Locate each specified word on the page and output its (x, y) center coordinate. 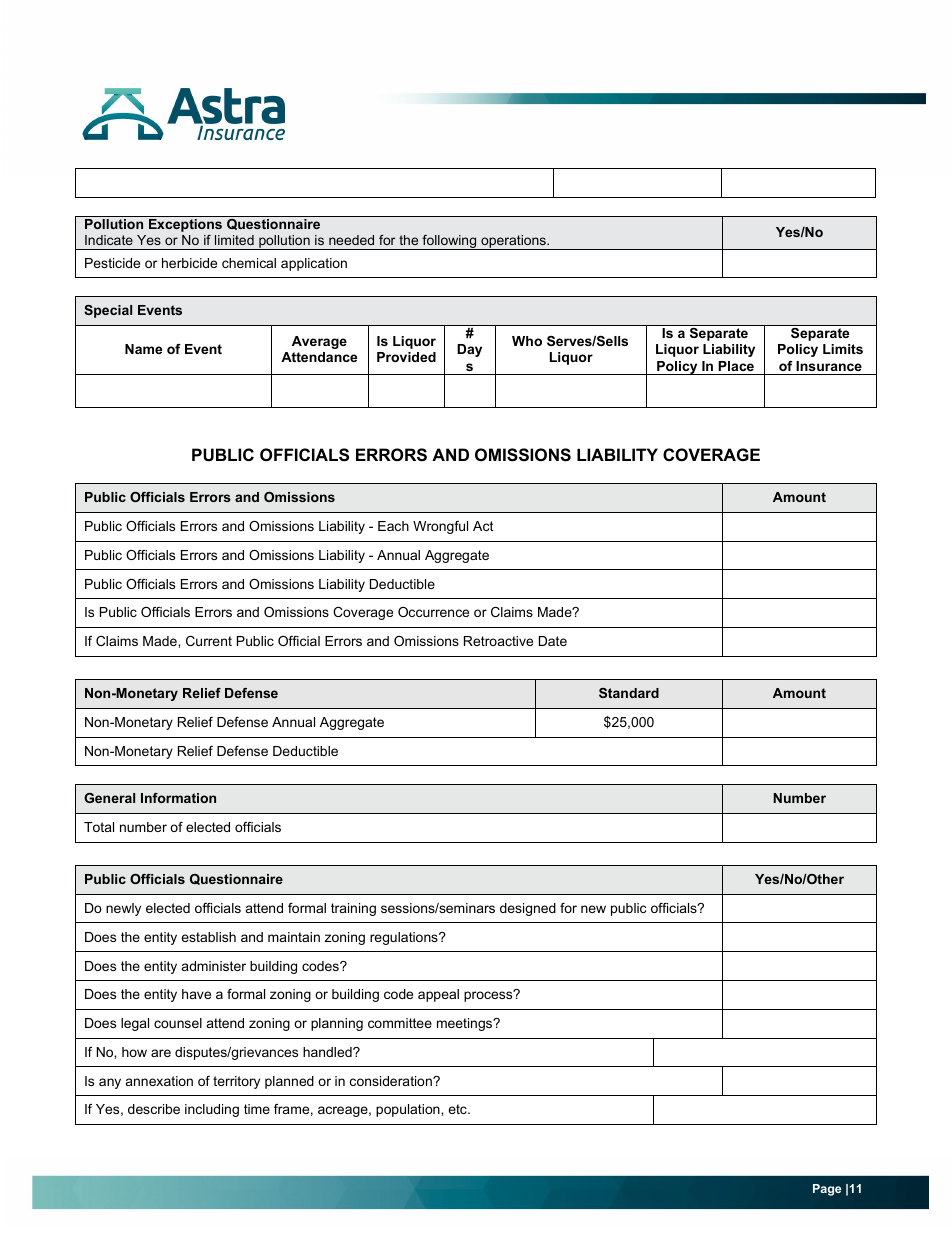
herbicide (189, 263)
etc (458, 1109)
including (212, 1110)
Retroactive (498, 641)
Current (209, 641)
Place (736, 366)
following (449, 242)
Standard (629, 693)
